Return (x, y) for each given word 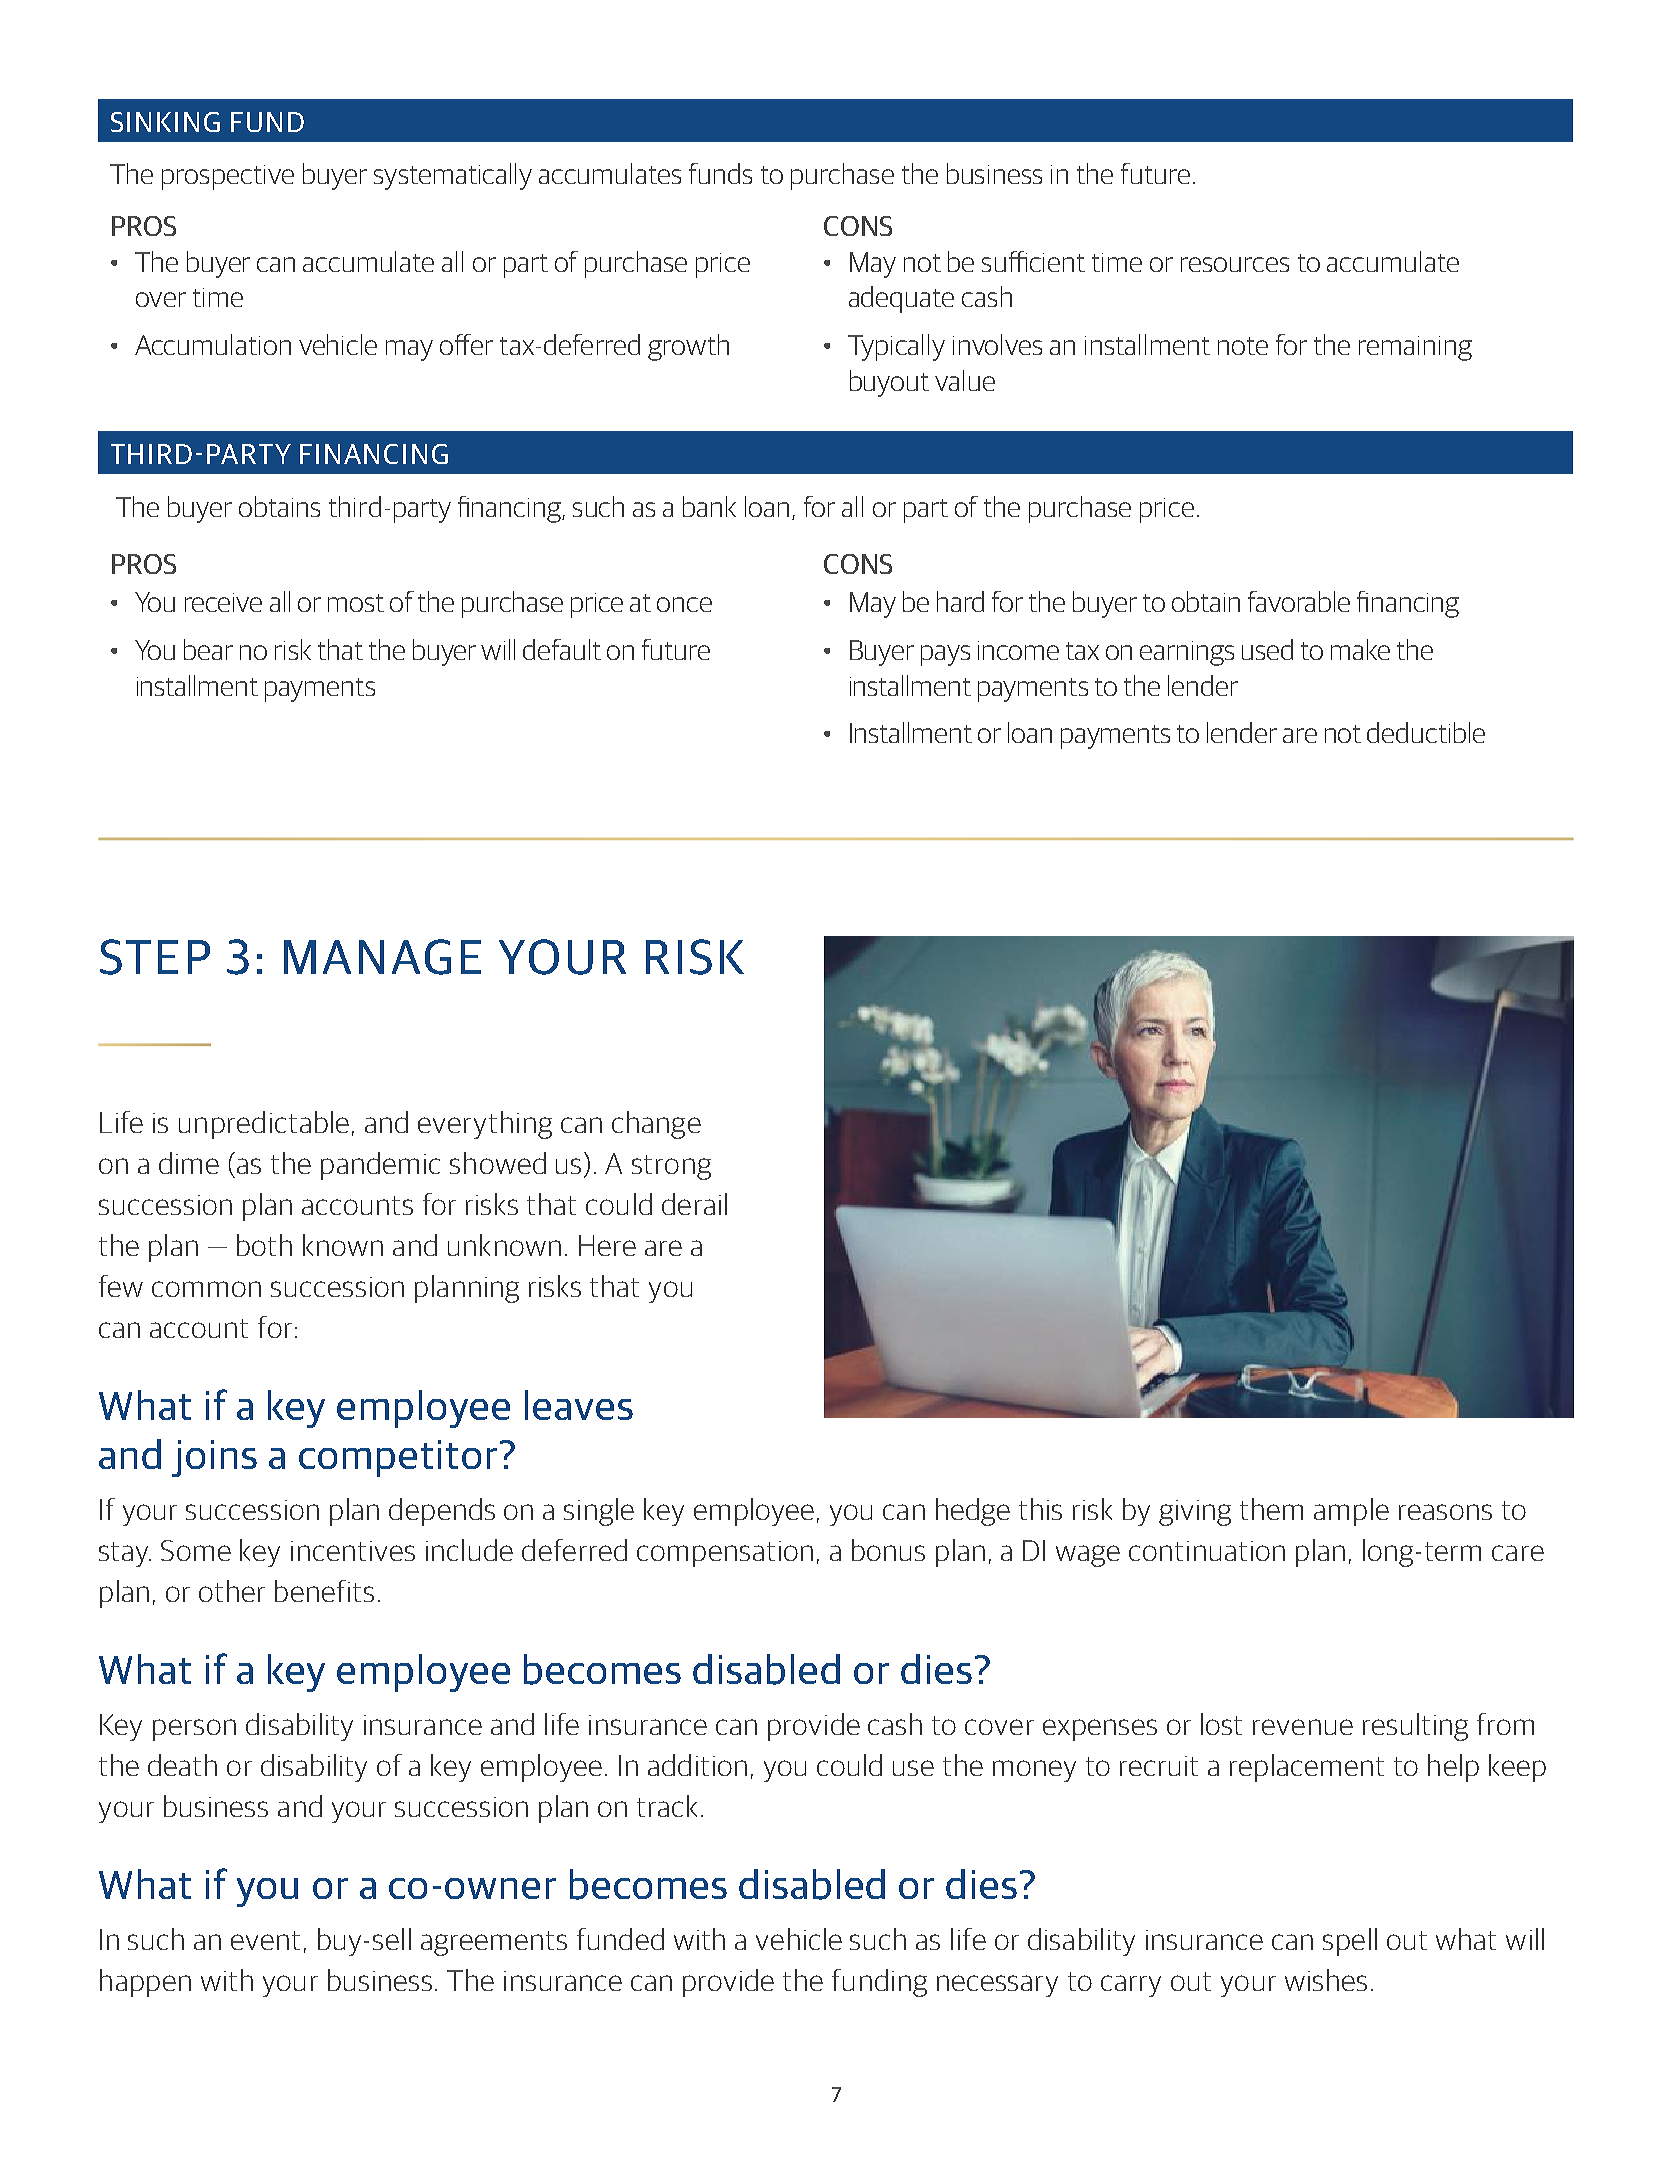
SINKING (165, 122)
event (265, 1940)
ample (1351, 1512)
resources (1235, 264)
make (1360, 649)
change (656, 1125)
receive (223, 602)
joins (214, 1458)
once (684, 604)
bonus (888, 1550)
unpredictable (264, 1125)
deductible (1426, 732)
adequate (901, 299)
